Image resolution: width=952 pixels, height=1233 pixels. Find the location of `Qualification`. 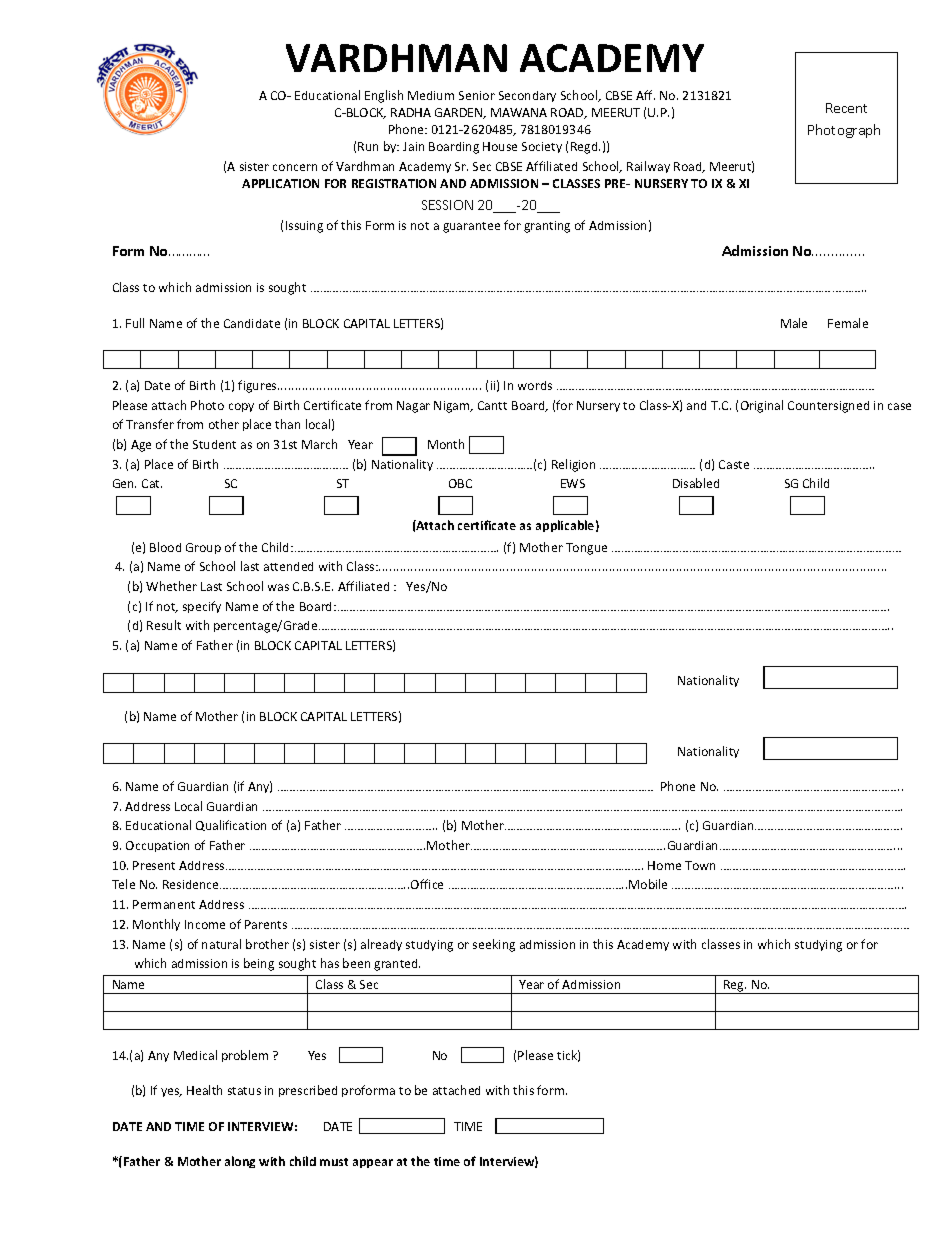

Qualification is located at coordinates (231, 825).
